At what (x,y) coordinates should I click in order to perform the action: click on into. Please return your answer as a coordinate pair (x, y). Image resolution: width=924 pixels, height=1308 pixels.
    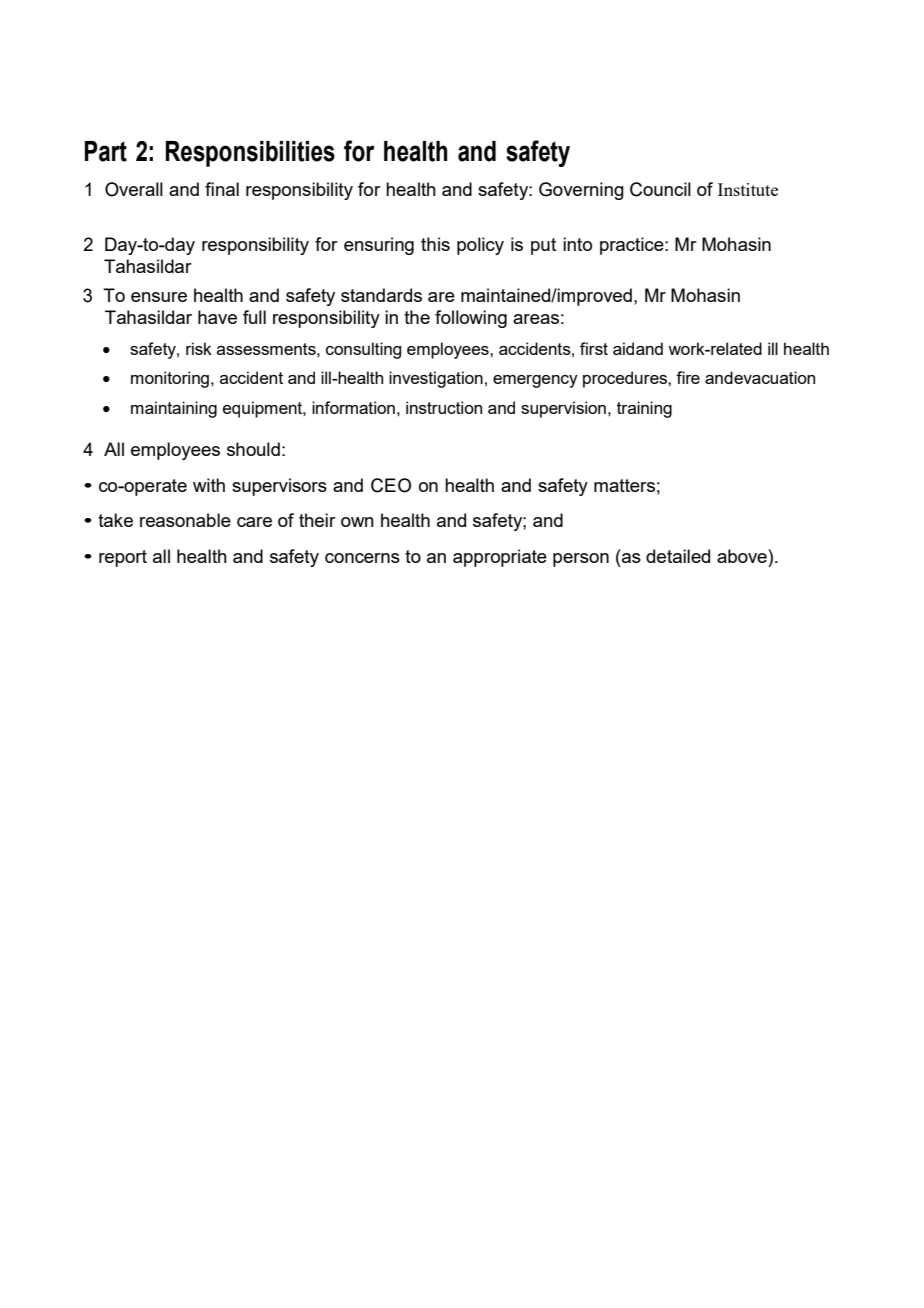
    Looking at the image, I should click on (577, 244).
